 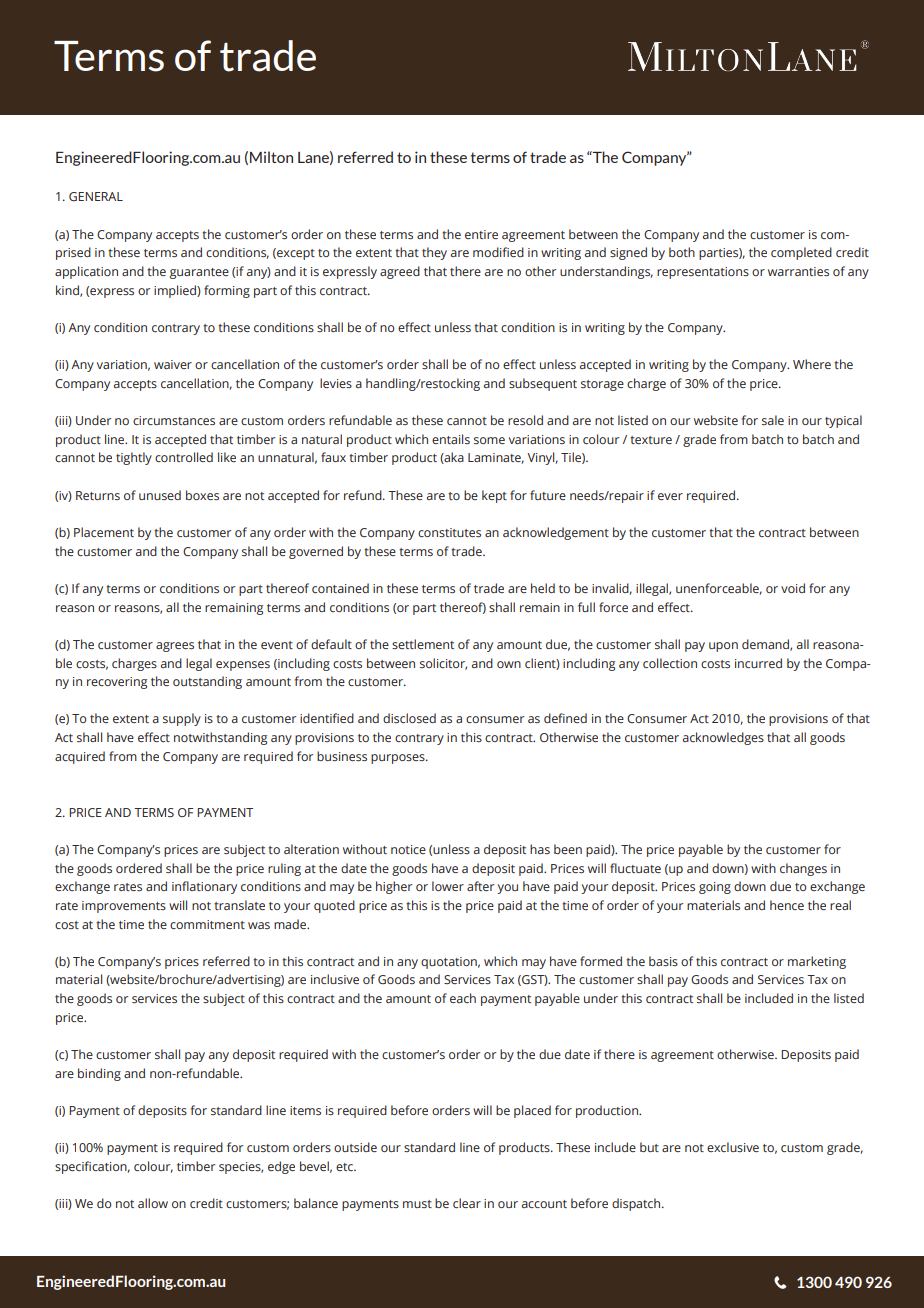 What do you see at coordinates (803, 869) in the screenshot?
I see `changes` at bounding box center [803, 869].
